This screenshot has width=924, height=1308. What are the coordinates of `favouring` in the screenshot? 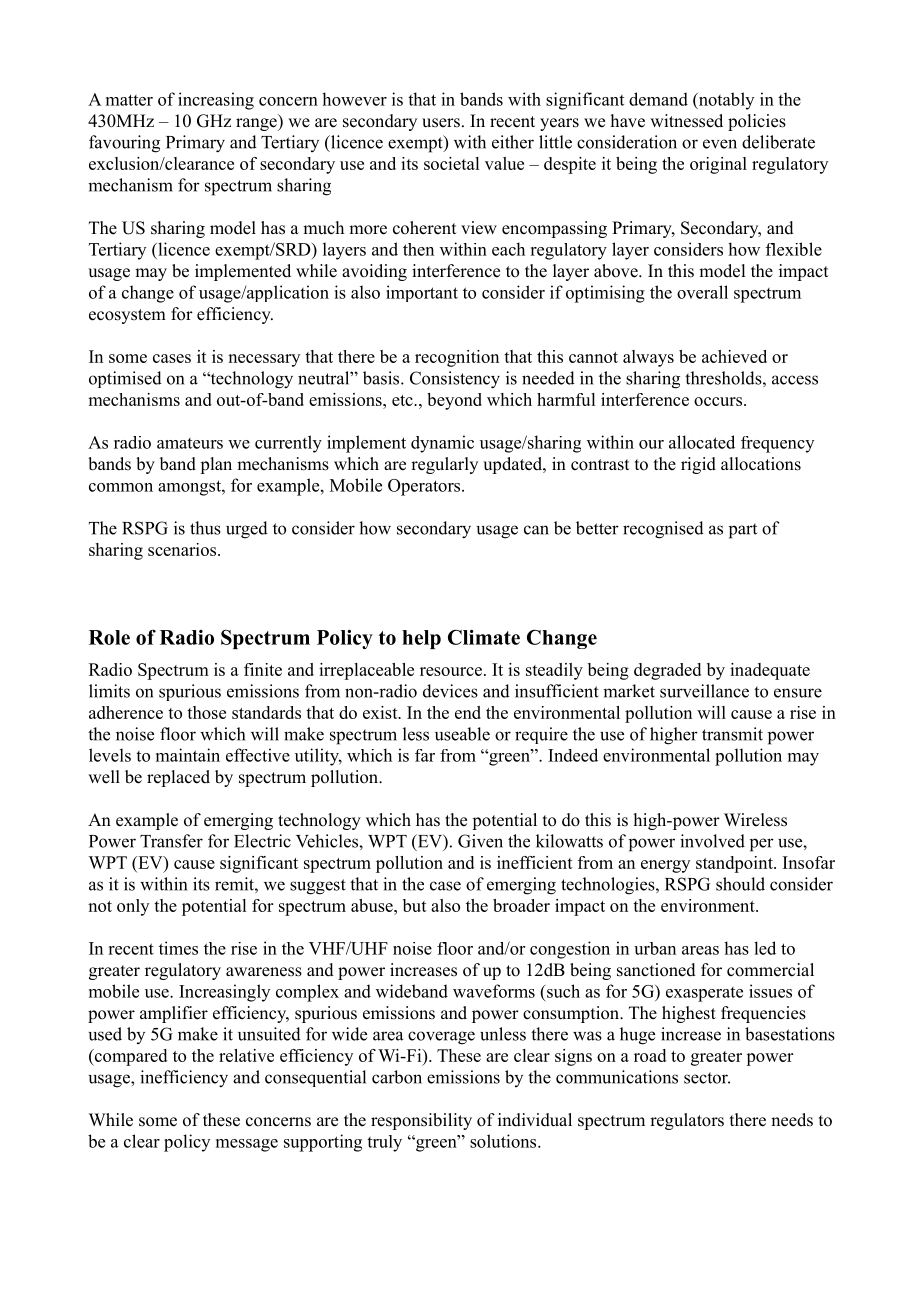 It's located at (124, 144).
